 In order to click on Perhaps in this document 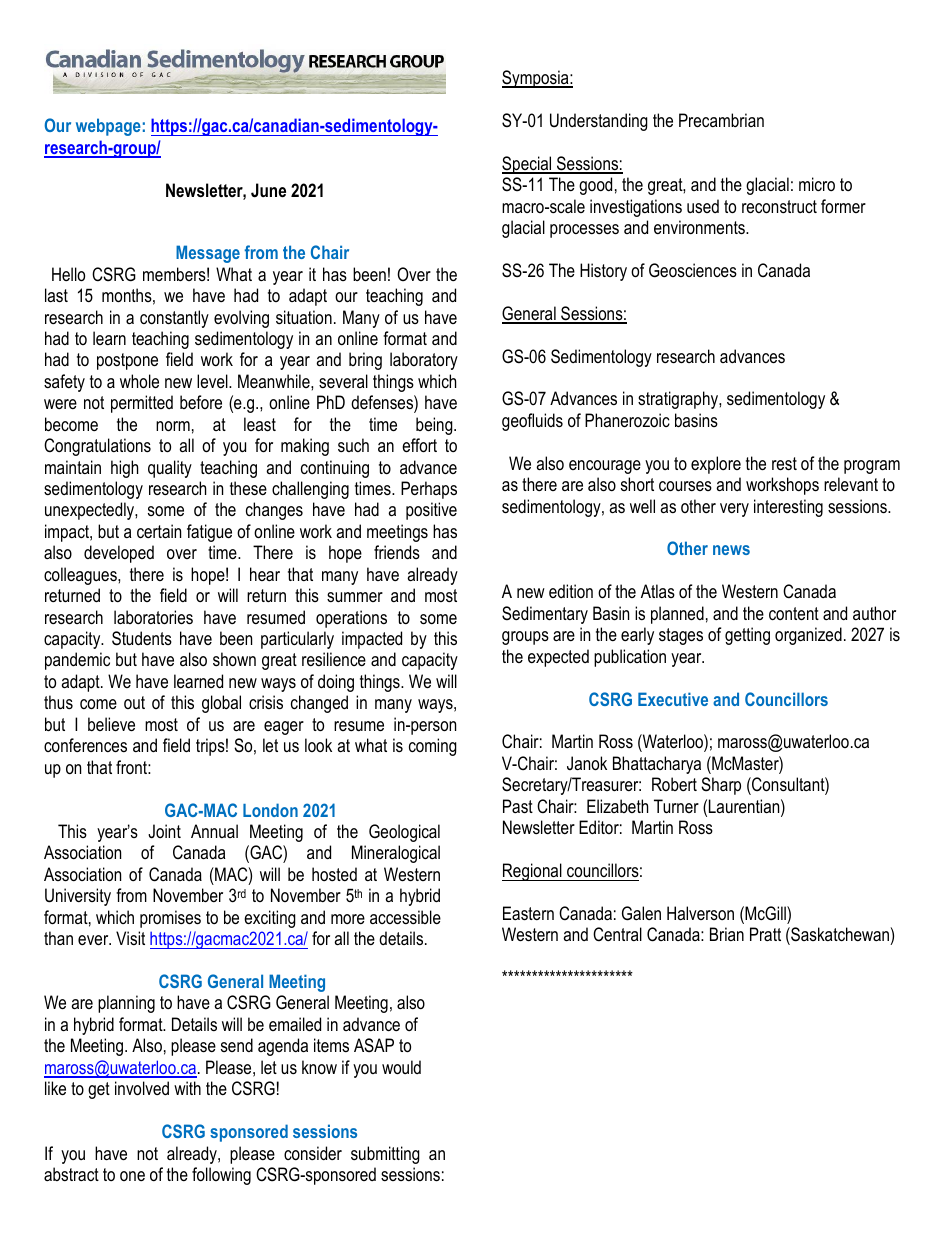, I will do `click(429, 490)`.
